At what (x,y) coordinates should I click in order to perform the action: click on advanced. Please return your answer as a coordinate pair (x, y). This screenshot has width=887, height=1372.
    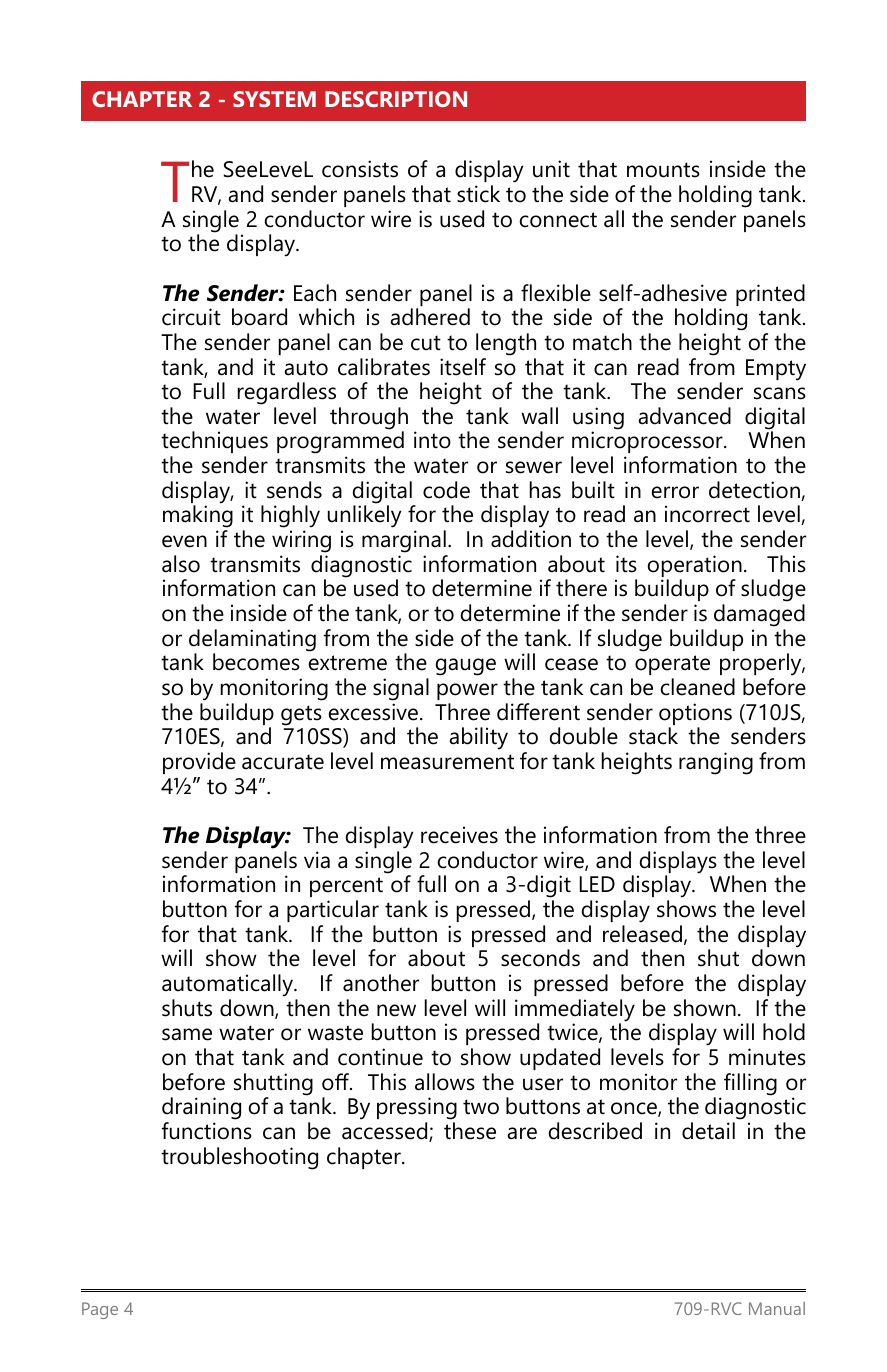
    Looking at the image, I should click on (685, 416).
